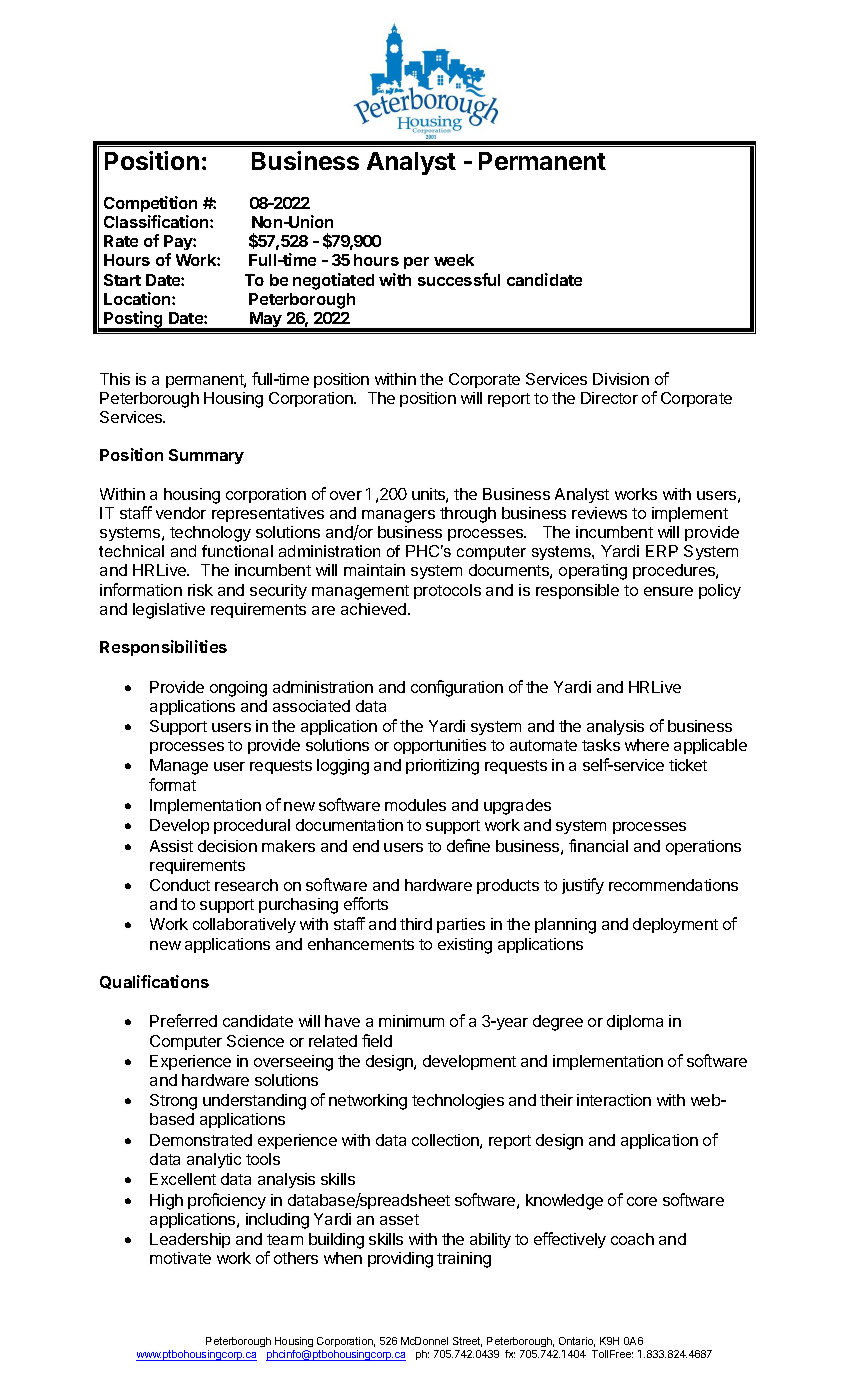 The height and width of the screenshot is (1400, 849). I want to click on Classification, so click(157, 221).
